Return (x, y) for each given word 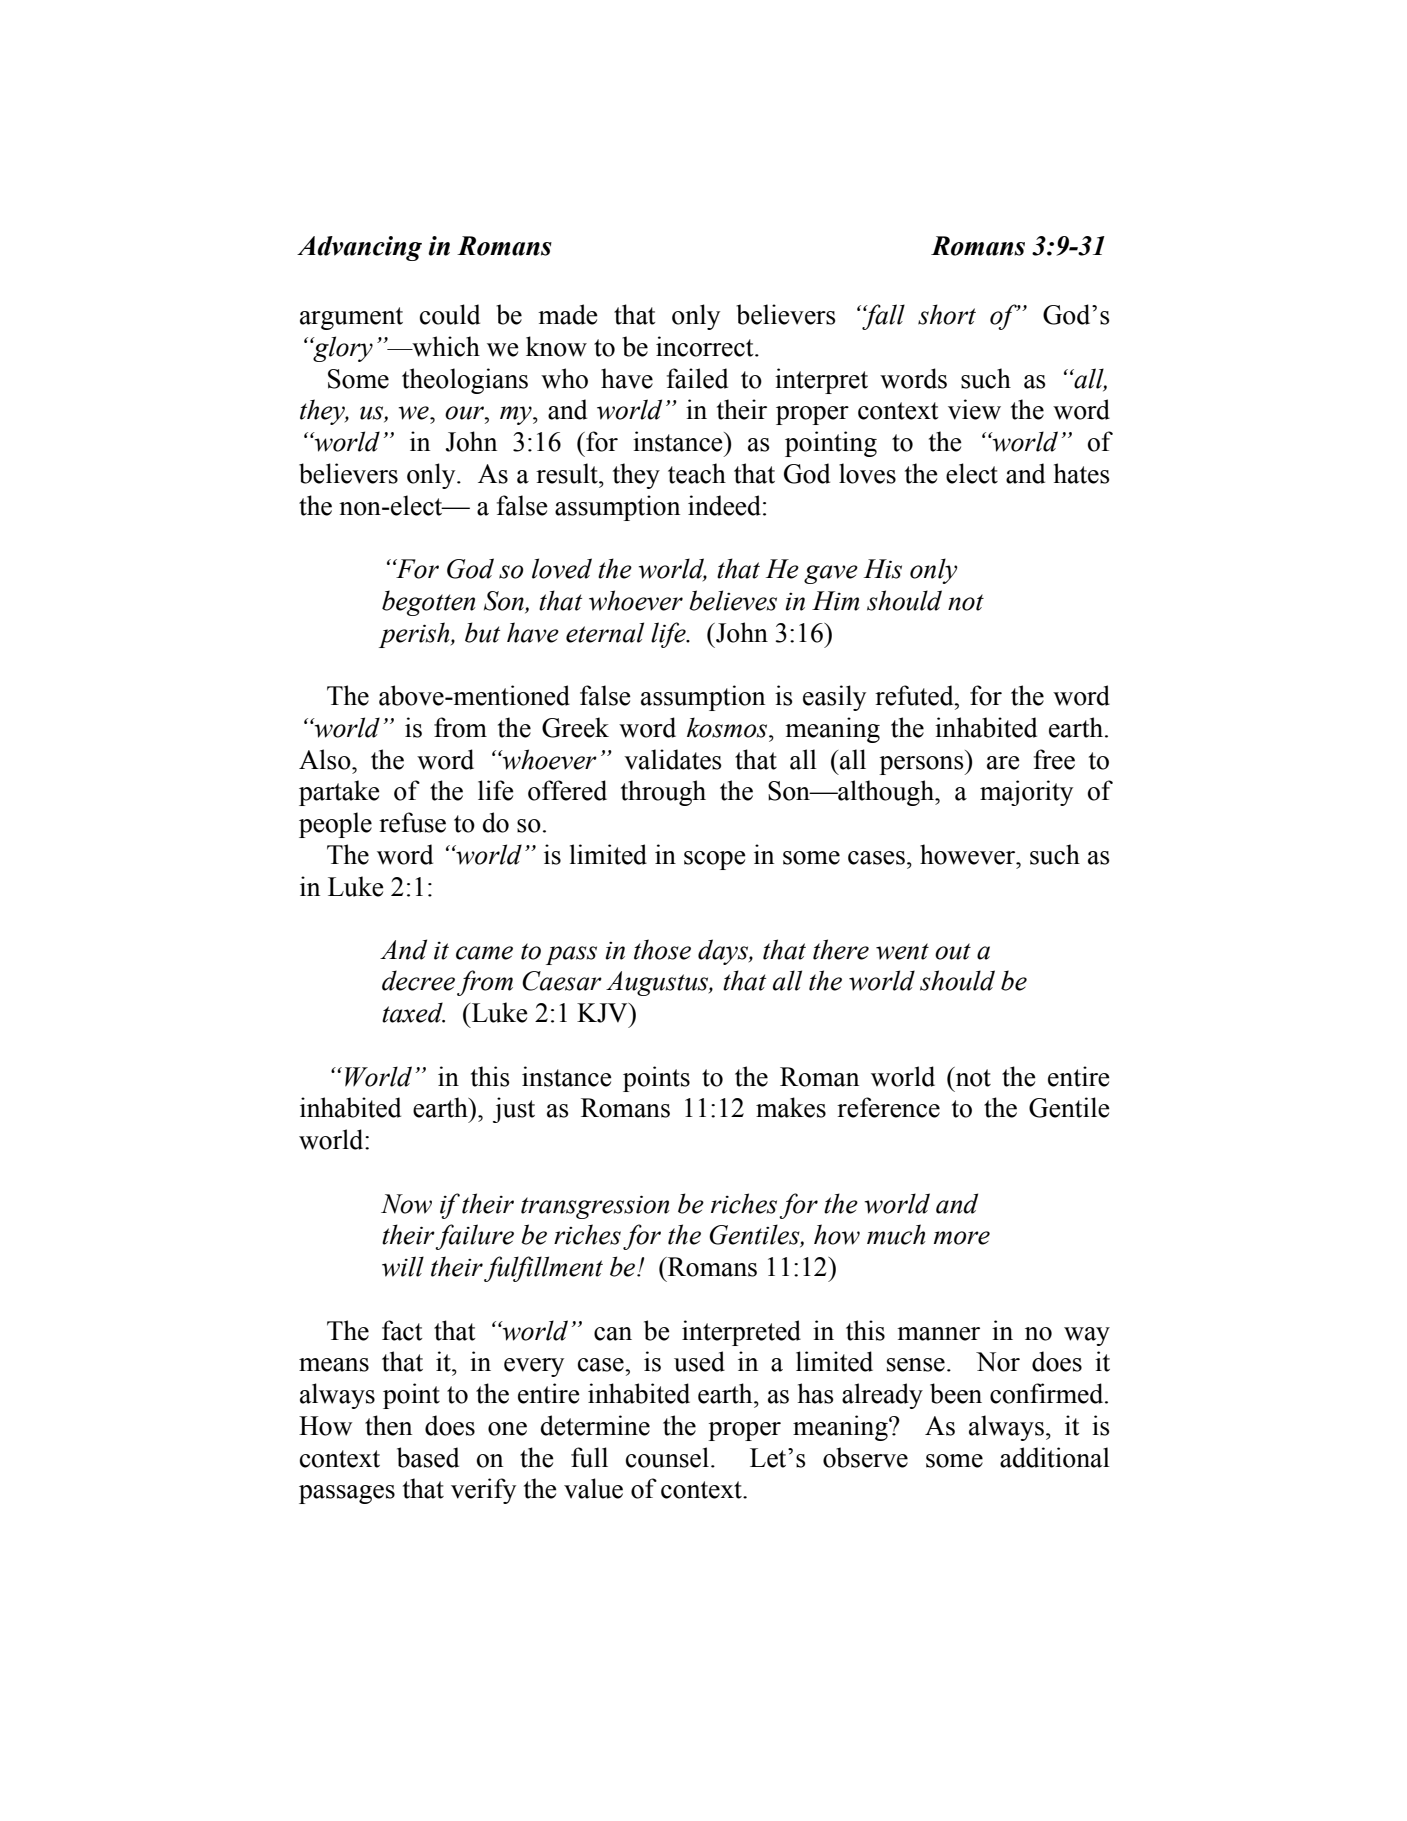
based (428, 1457)
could (450, 314)
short (947, 314)
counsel (667, 1457)
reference (888, 1107)
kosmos (728, 727)
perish (415, 635)
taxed (413, 1012)
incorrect (706, 346)
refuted (915, 695)
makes (791, 1107)
